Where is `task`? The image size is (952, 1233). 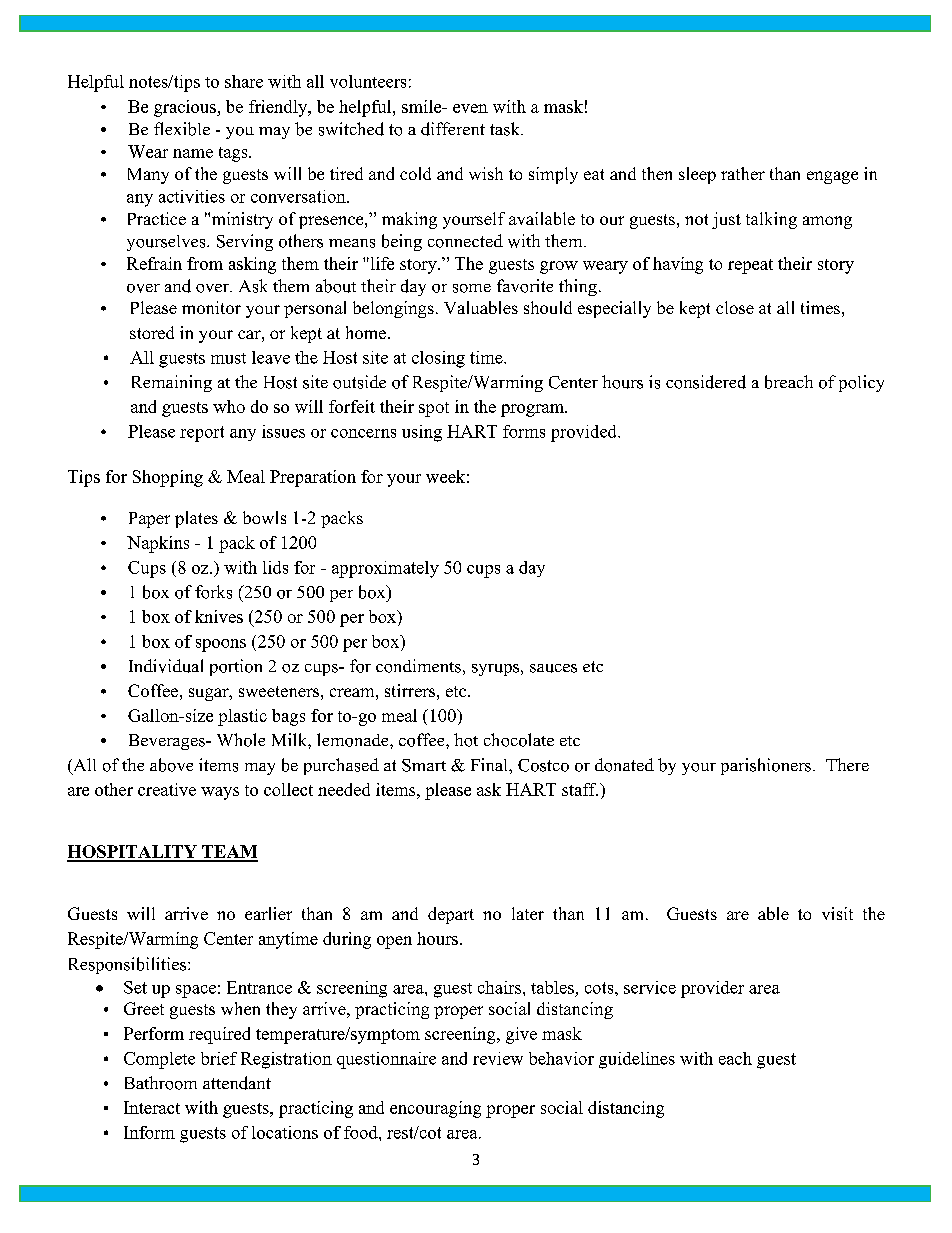
task is located at coordinates (506, 129).
